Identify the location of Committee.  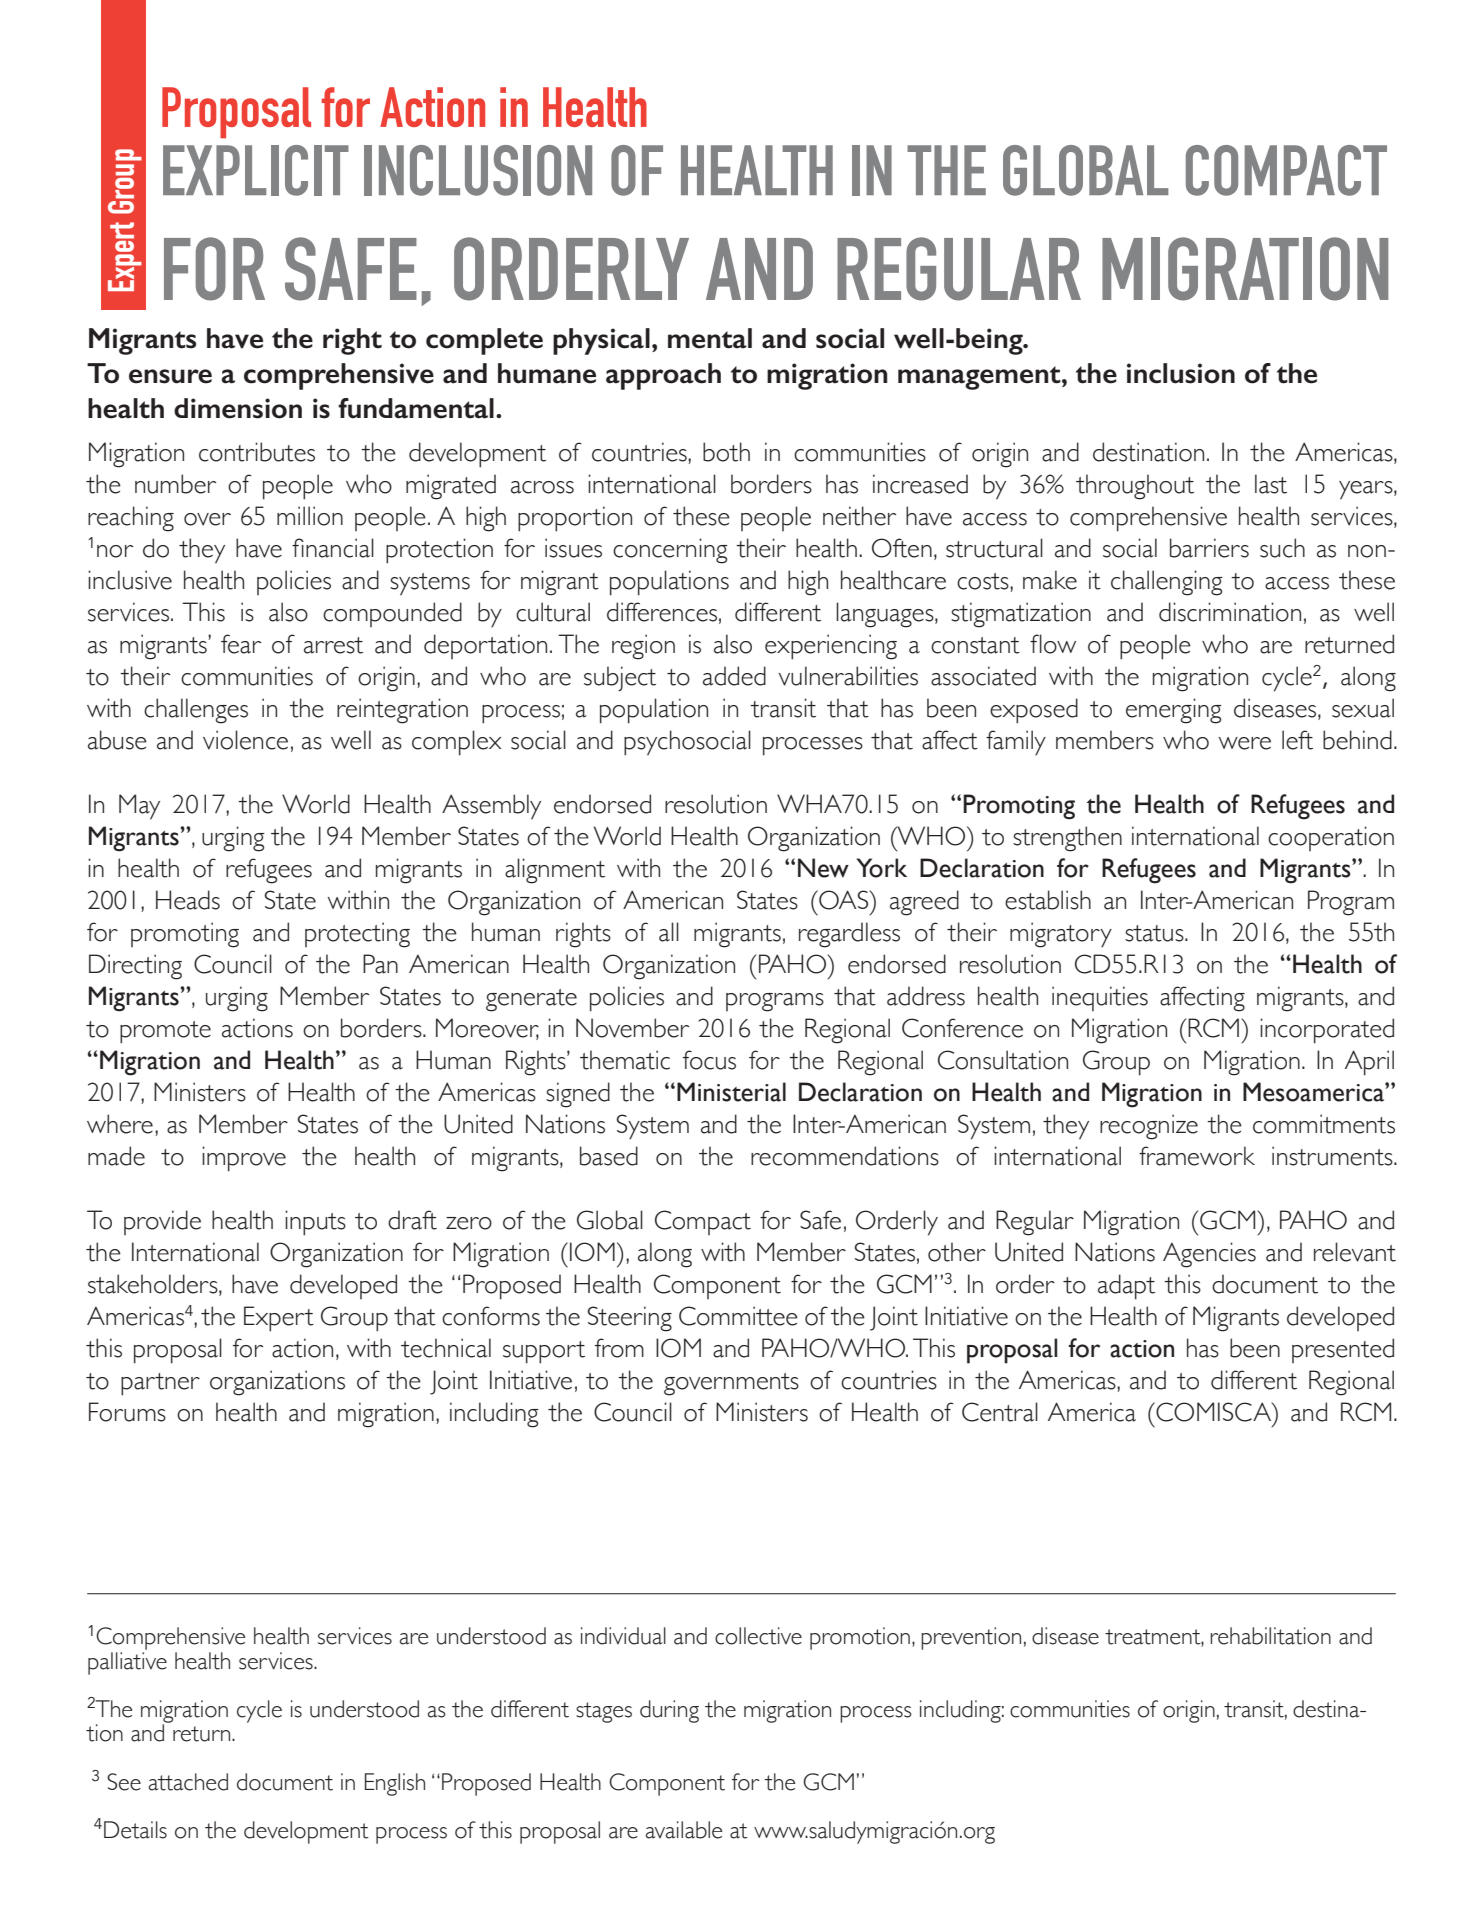
(738, 1316).
